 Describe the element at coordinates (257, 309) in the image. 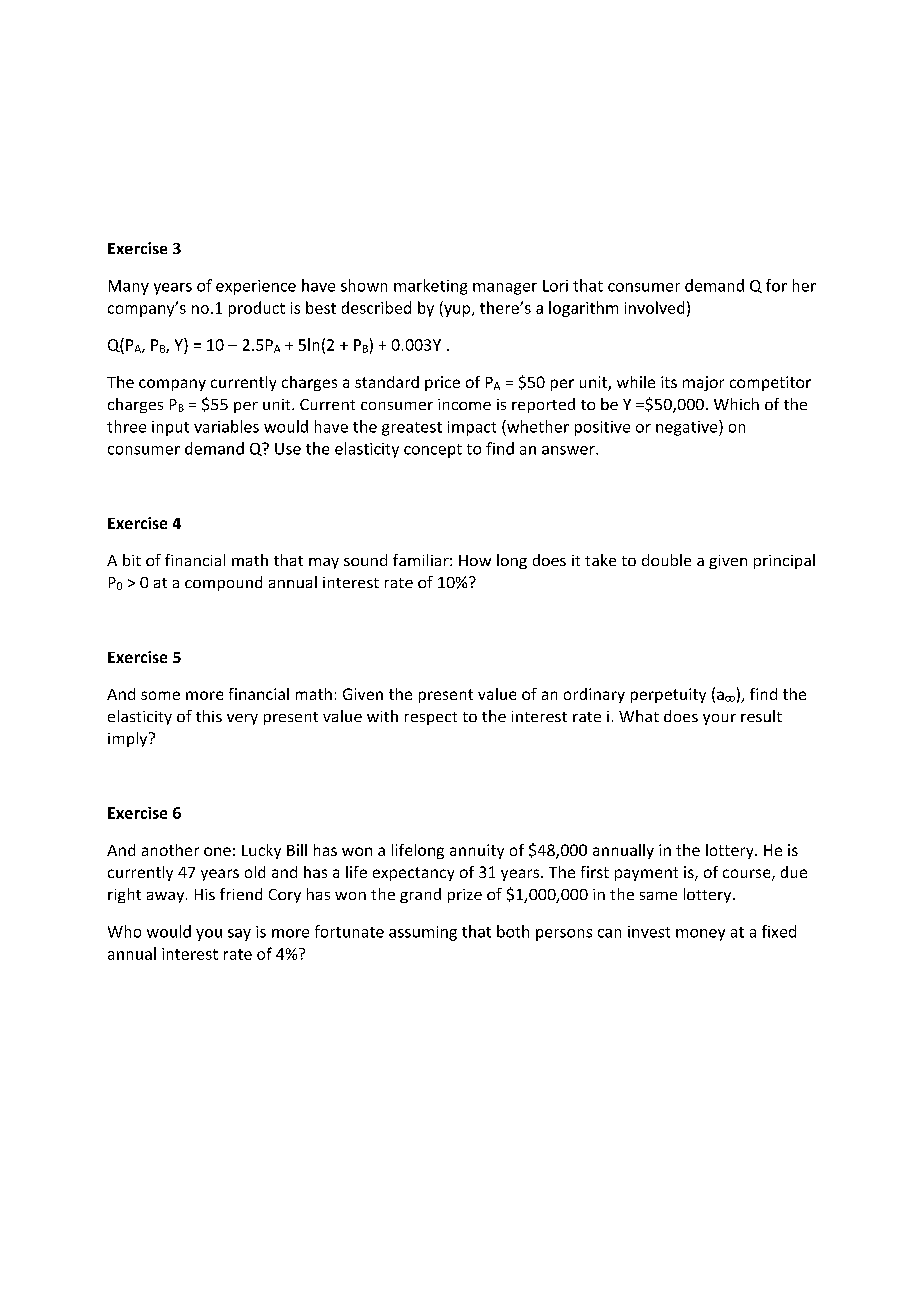

I see `product` at that location.
